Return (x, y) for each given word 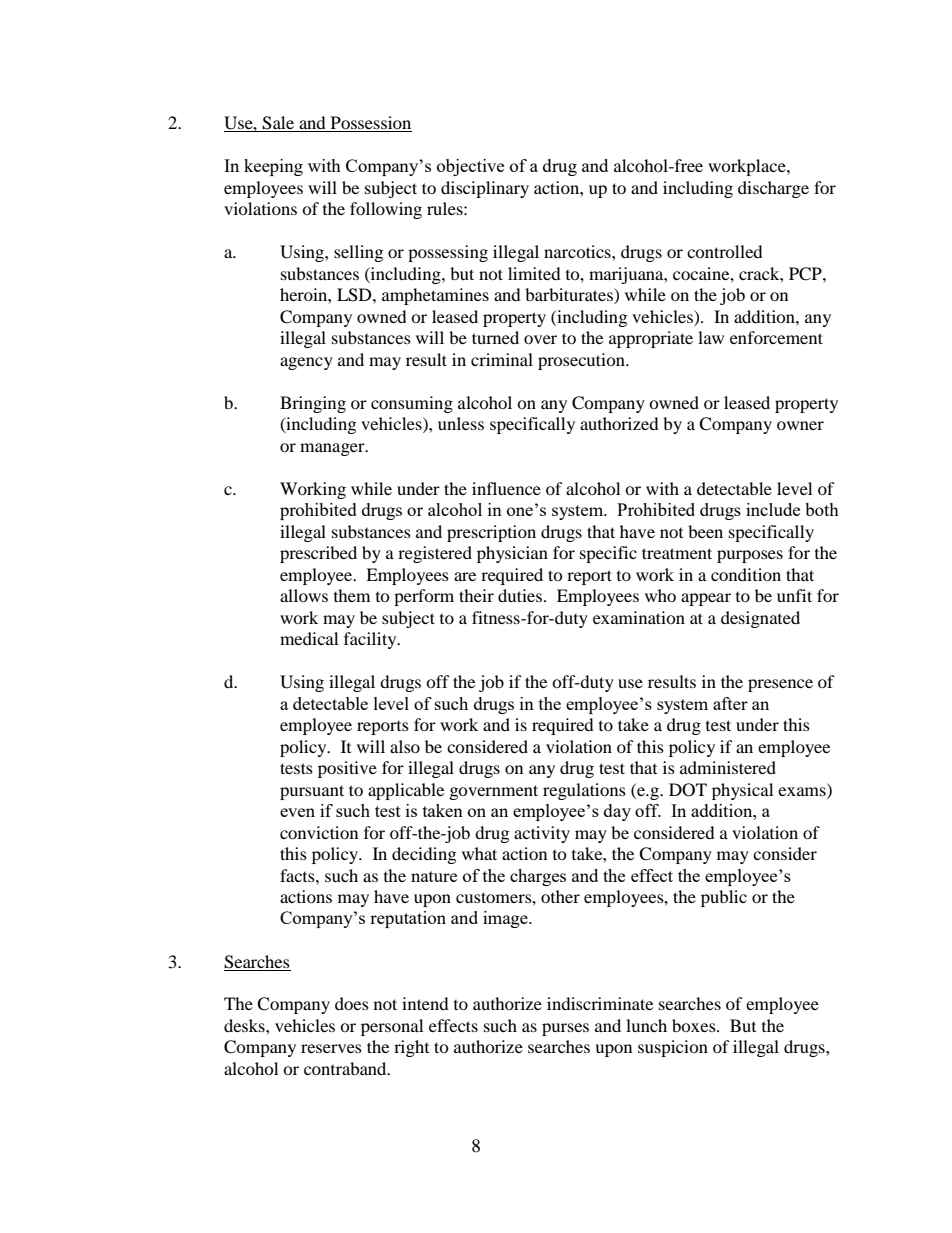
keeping (273, 167)
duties (520, 595)
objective (470, 167)
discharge (773, 189)
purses (565, 1029)
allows (304, 595)
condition (746, 574)
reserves (331, 1048)
